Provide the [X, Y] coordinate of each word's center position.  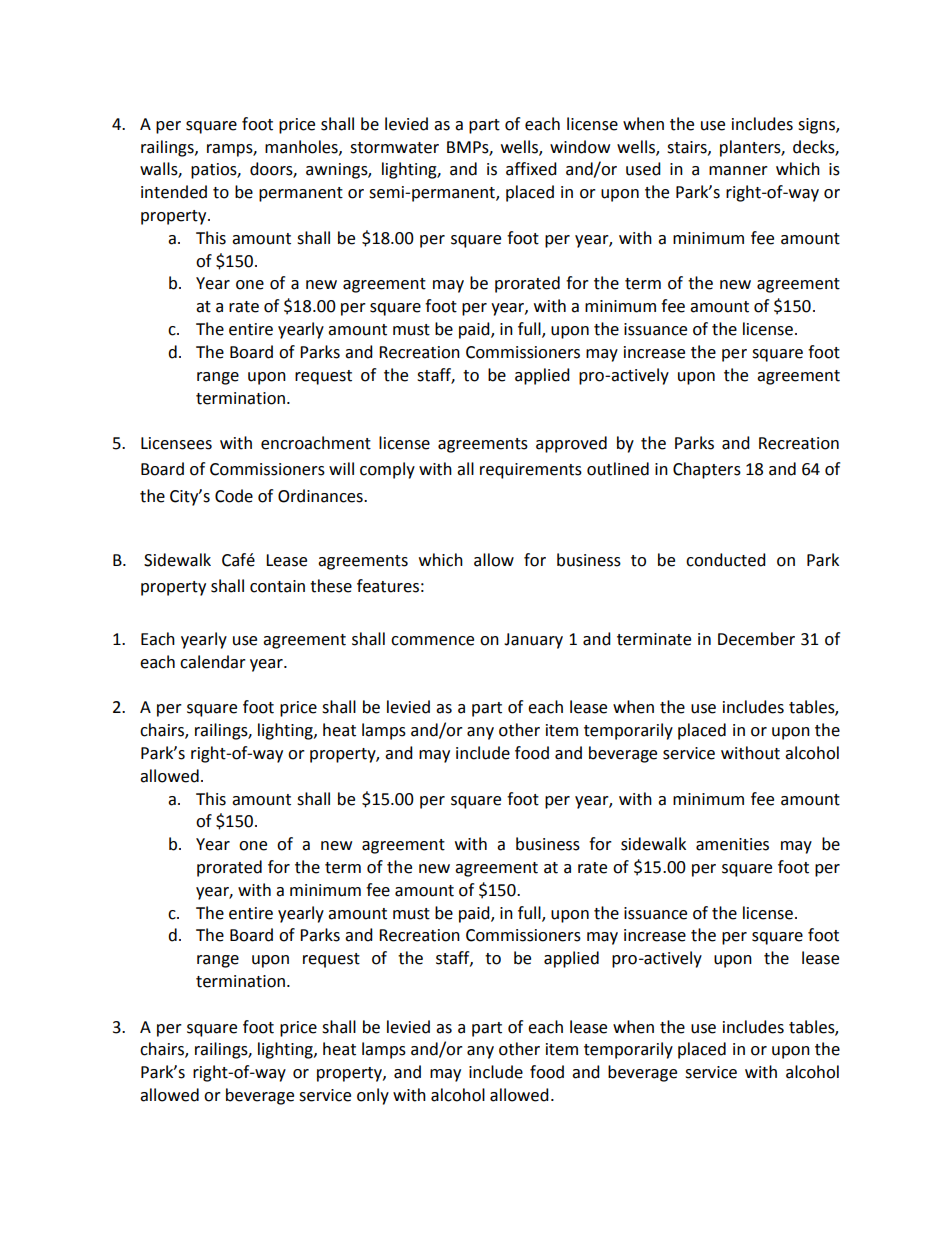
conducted [726, 560]
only [373, 1096]
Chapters [707, 470]
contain [277, 586]
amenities [732, 844]
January [533, 641]
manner [738, 171]
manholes [302, 147]
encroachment [316, 443]
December [756, 639]
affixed [531, 169]
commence [432, 641]
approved [571, 444]
